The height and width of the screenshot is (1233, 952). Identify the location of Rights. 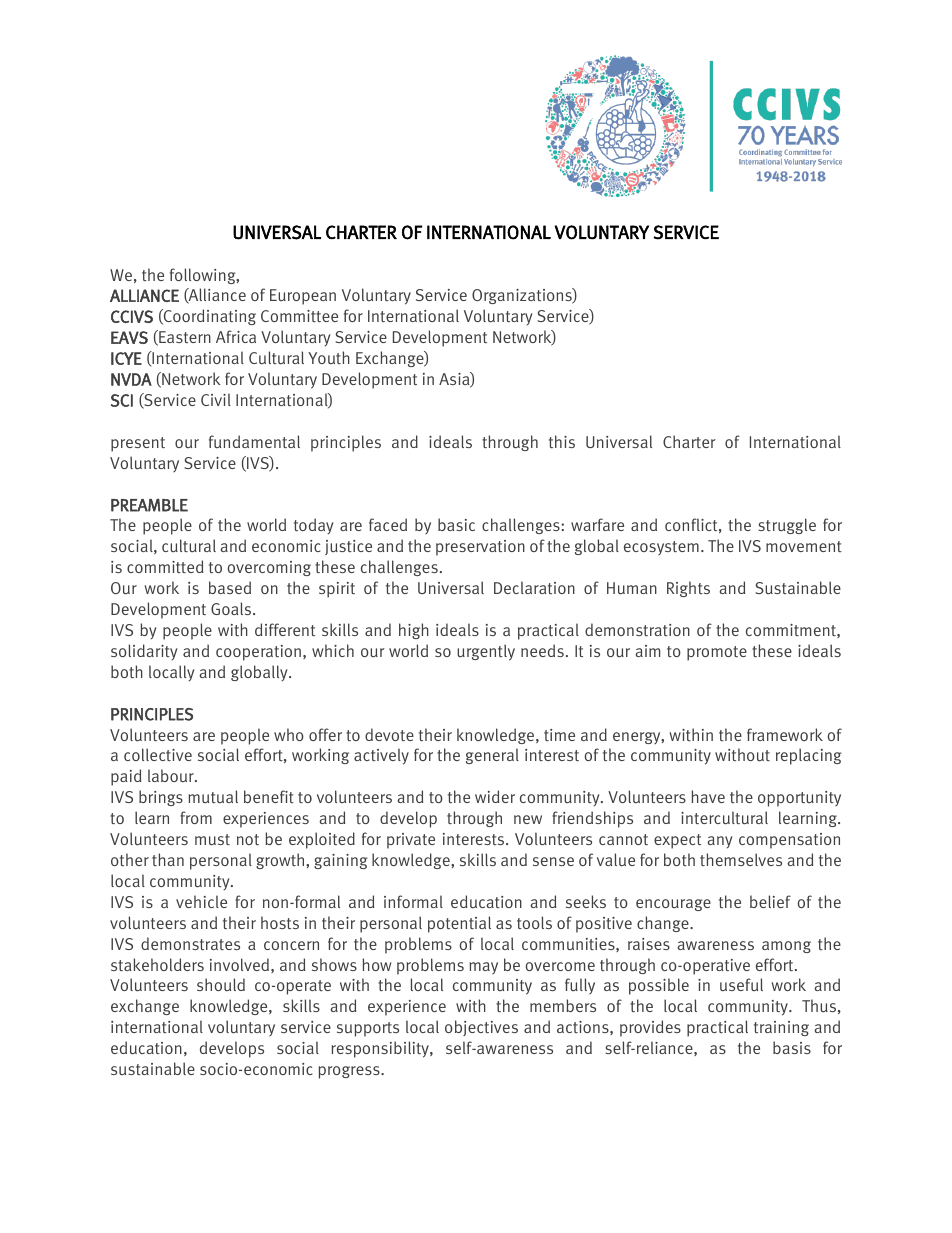
(688, 589).
